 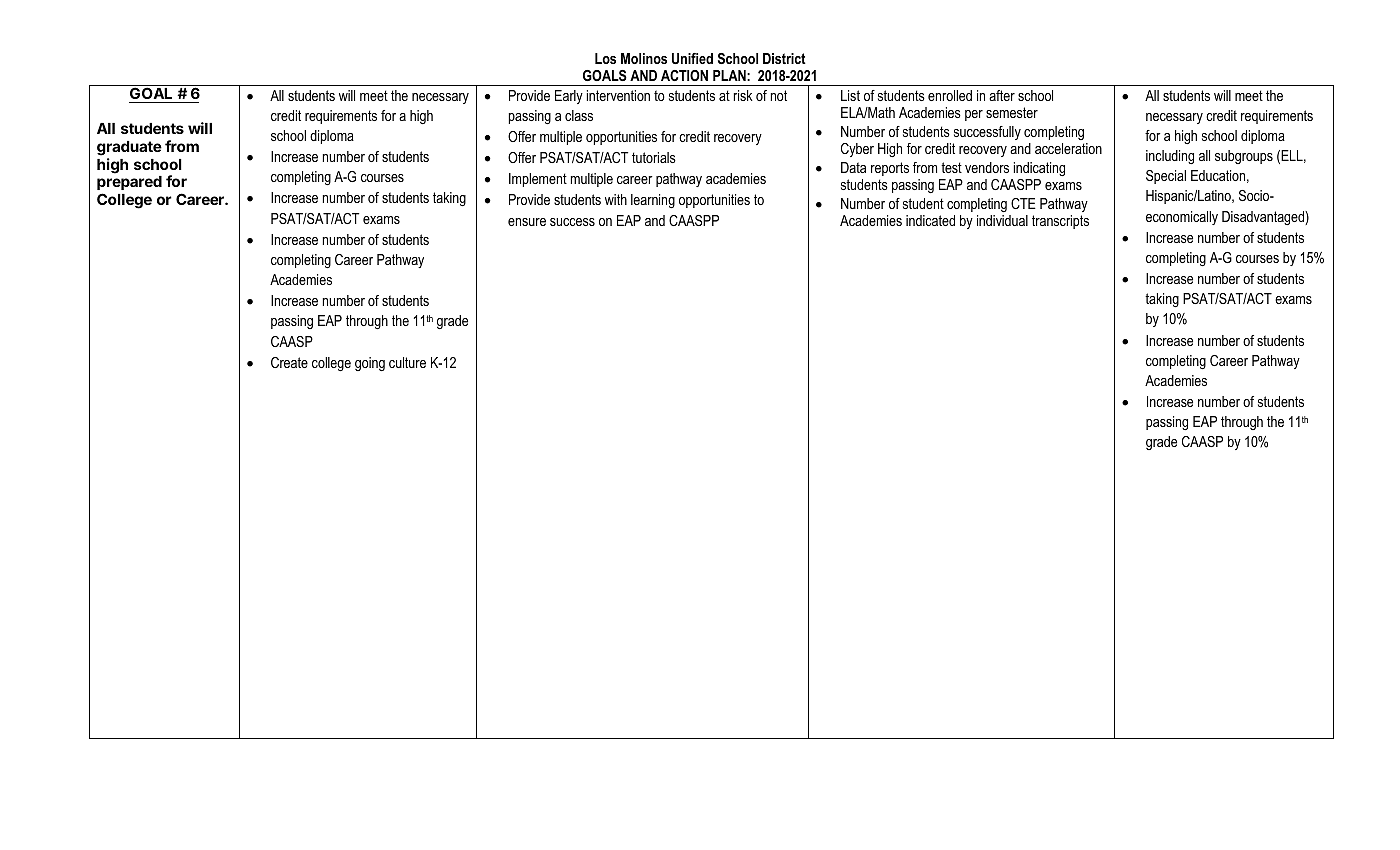 I want to click on Los, so click(x=605, y=58).
